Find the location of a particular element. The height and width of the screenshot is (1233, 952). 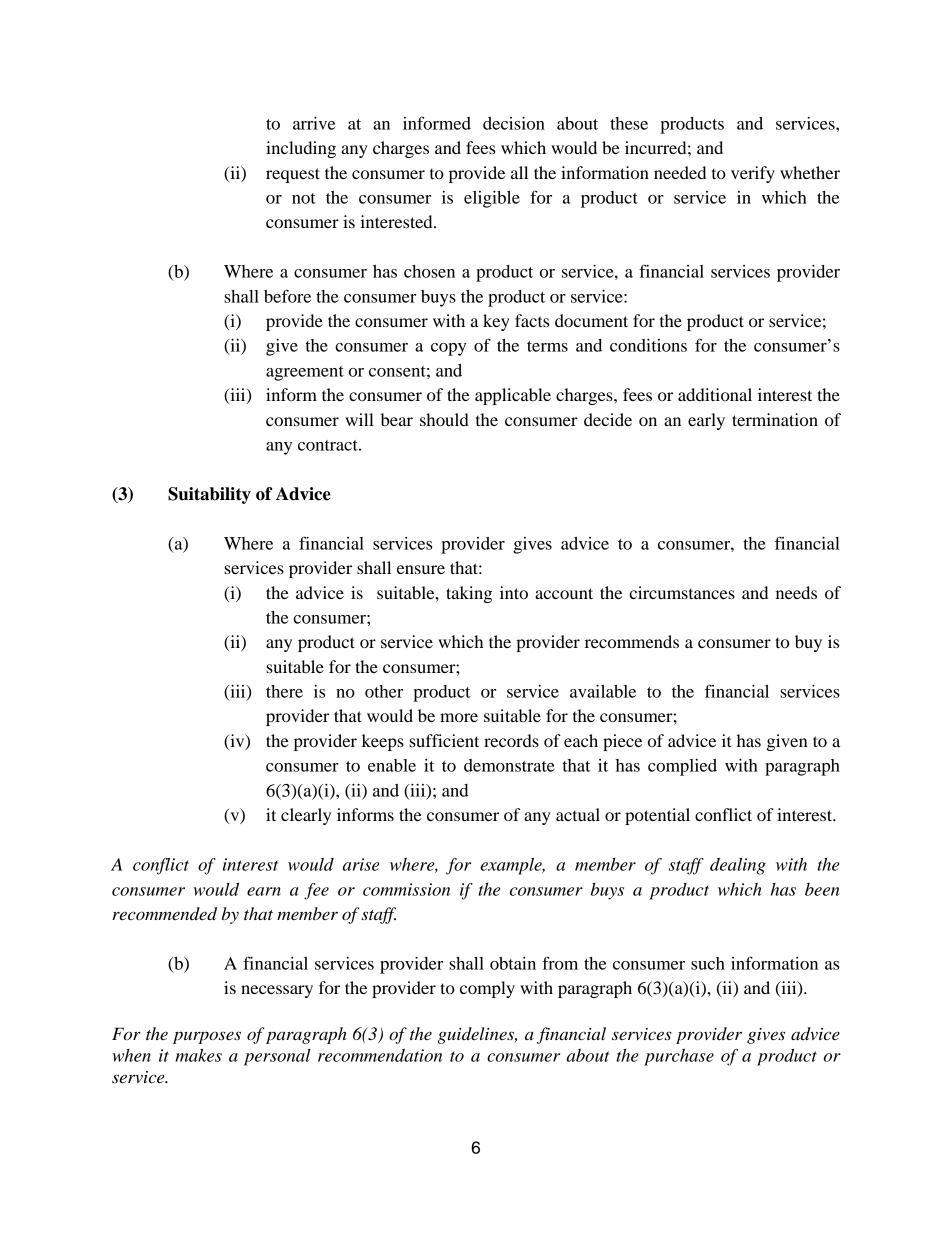

earn is located at coordinates (264, 891).
